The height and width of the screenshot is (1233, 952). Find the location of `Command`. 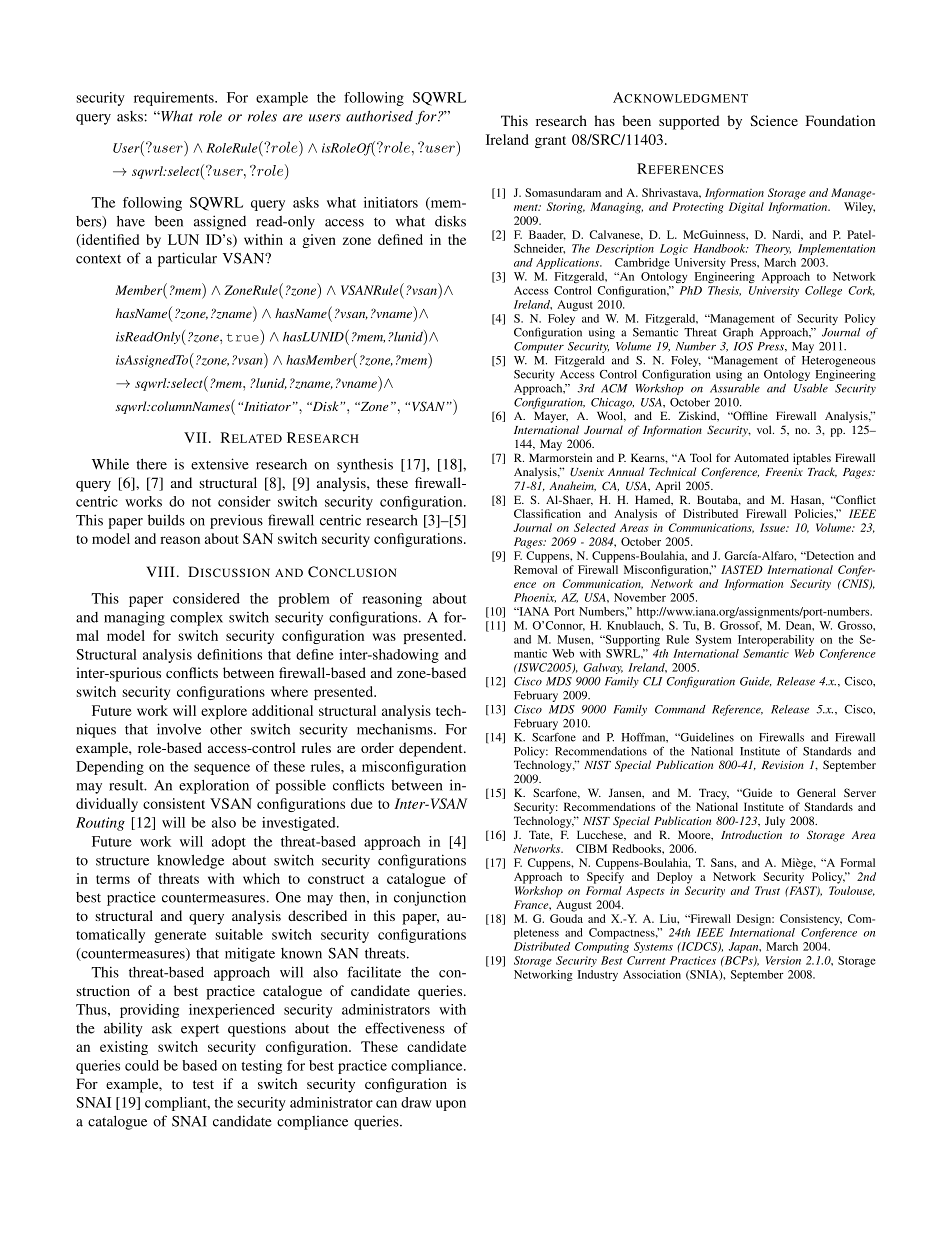

Command is located at coordinates (680, 709).
